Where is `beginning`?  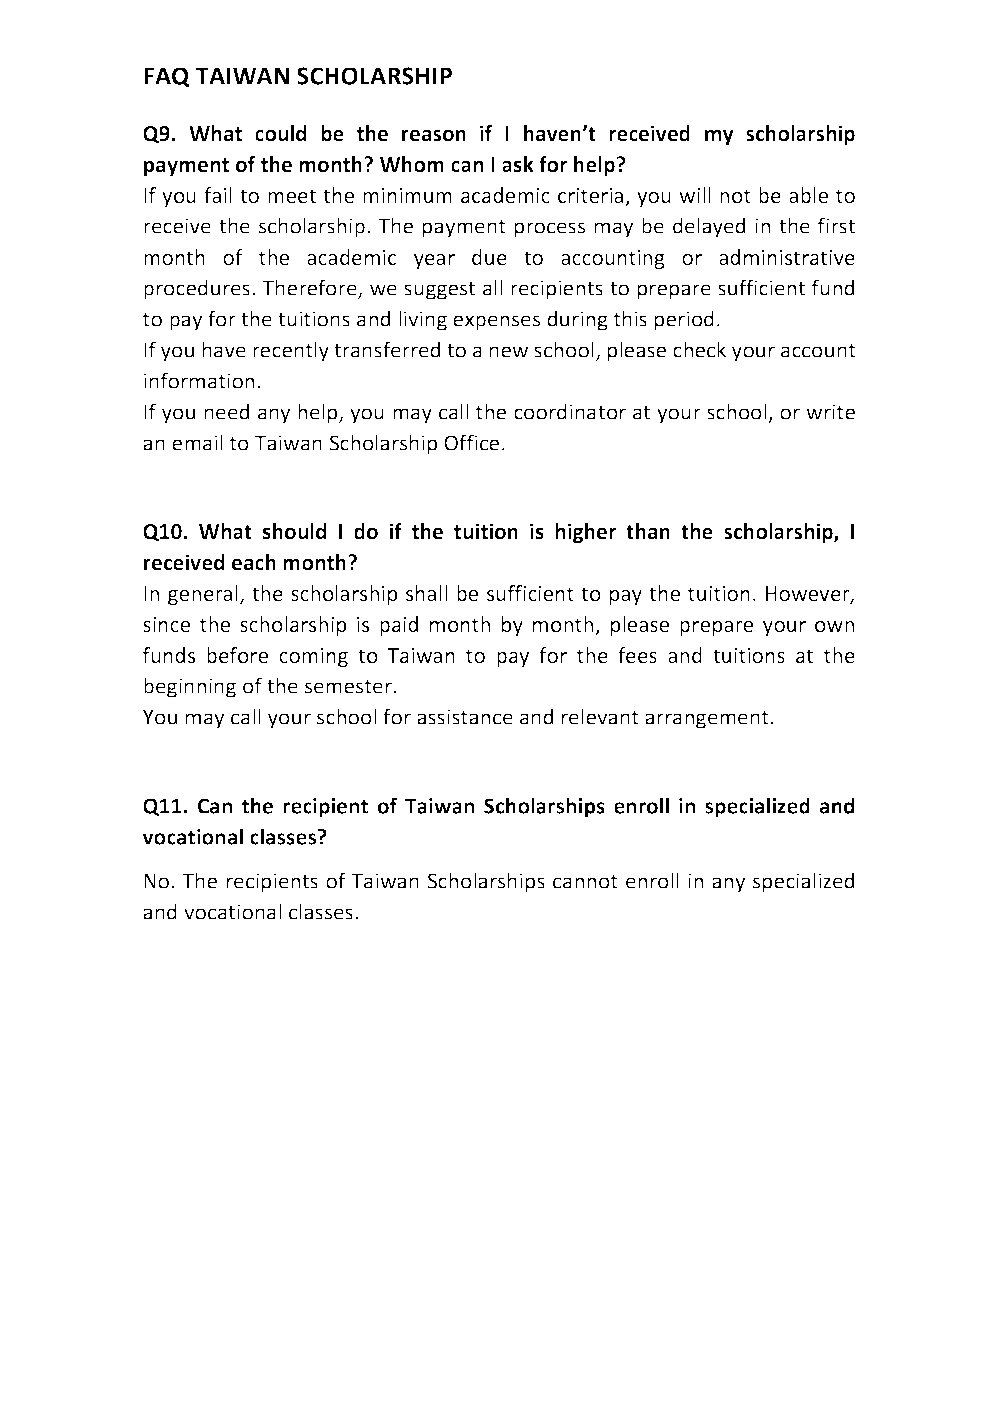
beginning is located at coordinates (190, 687).
